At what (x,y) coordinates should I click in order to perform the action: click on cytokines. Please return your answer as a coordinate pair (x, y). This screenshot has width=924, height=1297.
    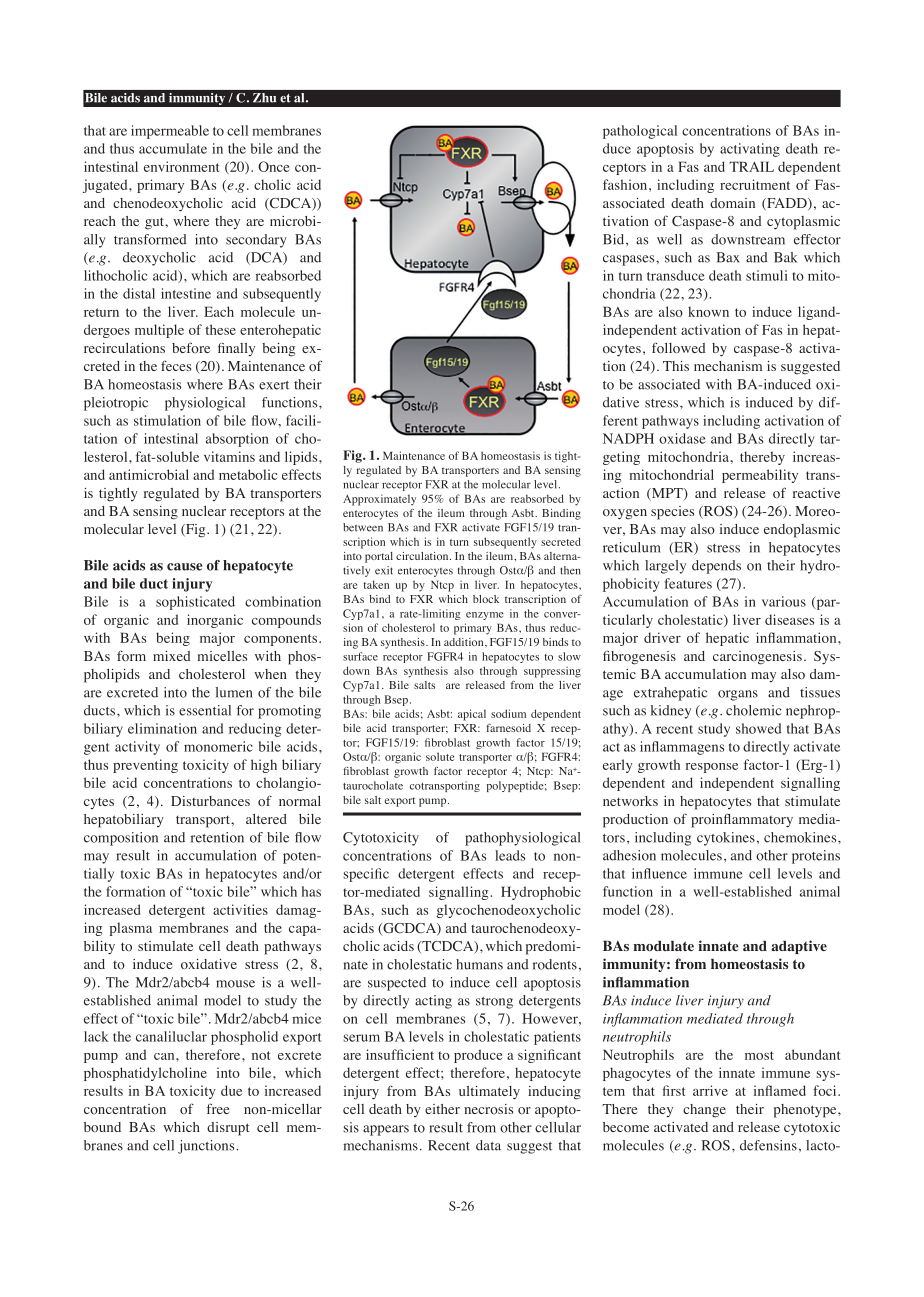
    Looking at the image, I should click on (726, 839).
